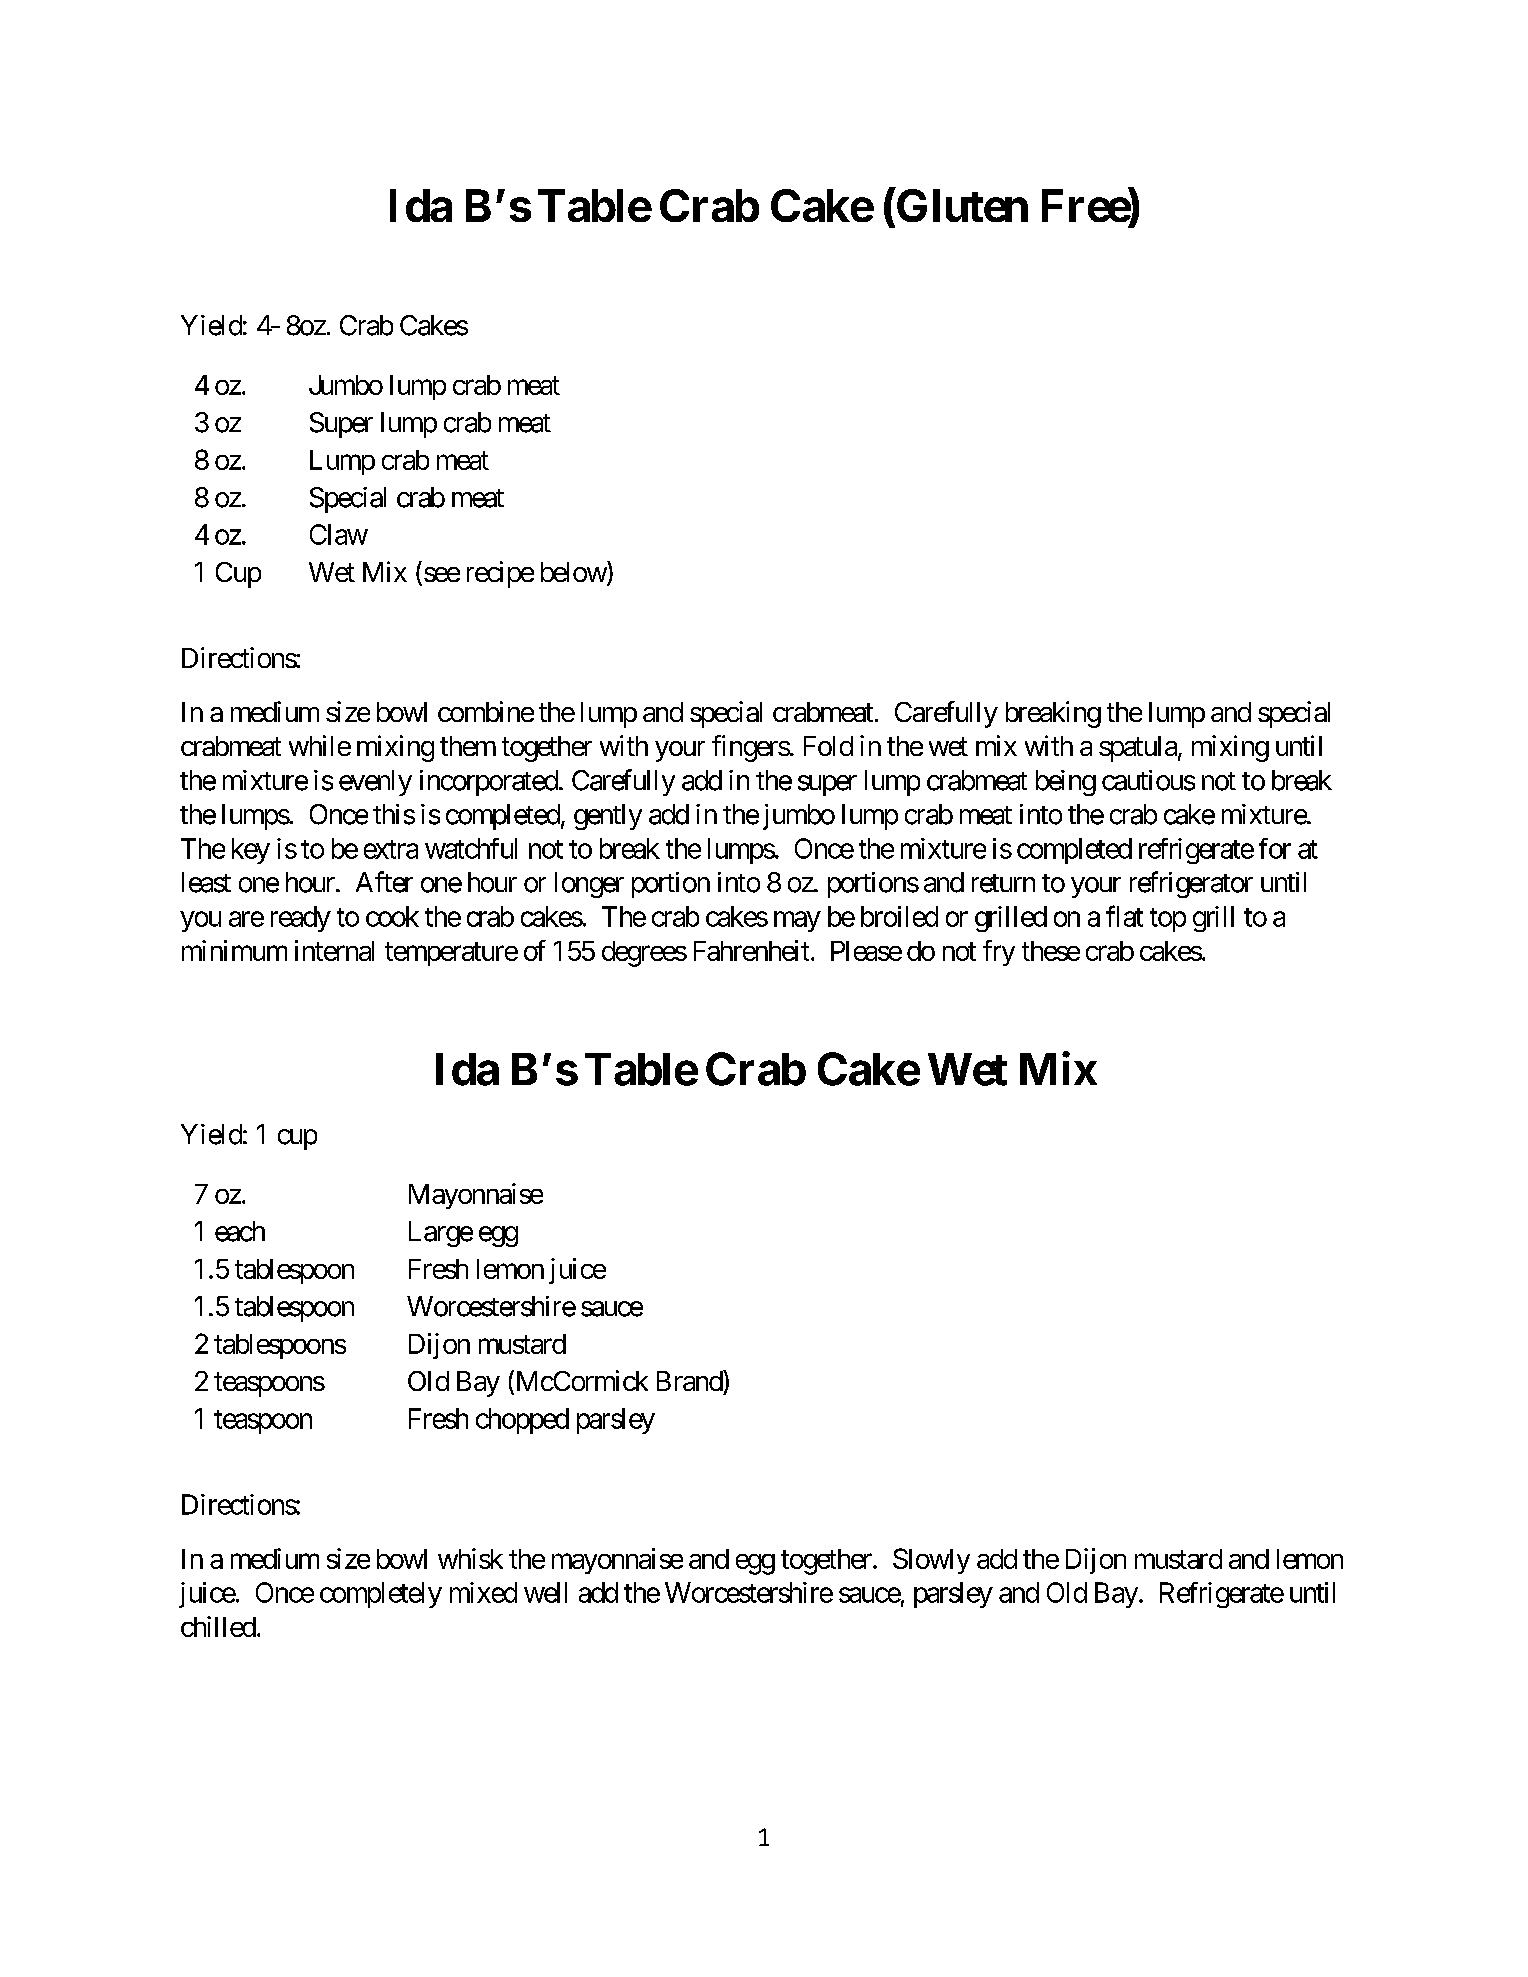 The width and height of the screenshot is (1528, 1977). What do you see at coordinates (301, 919) in the screenshot?
I see `ready` at bounding box center [301, 919].
